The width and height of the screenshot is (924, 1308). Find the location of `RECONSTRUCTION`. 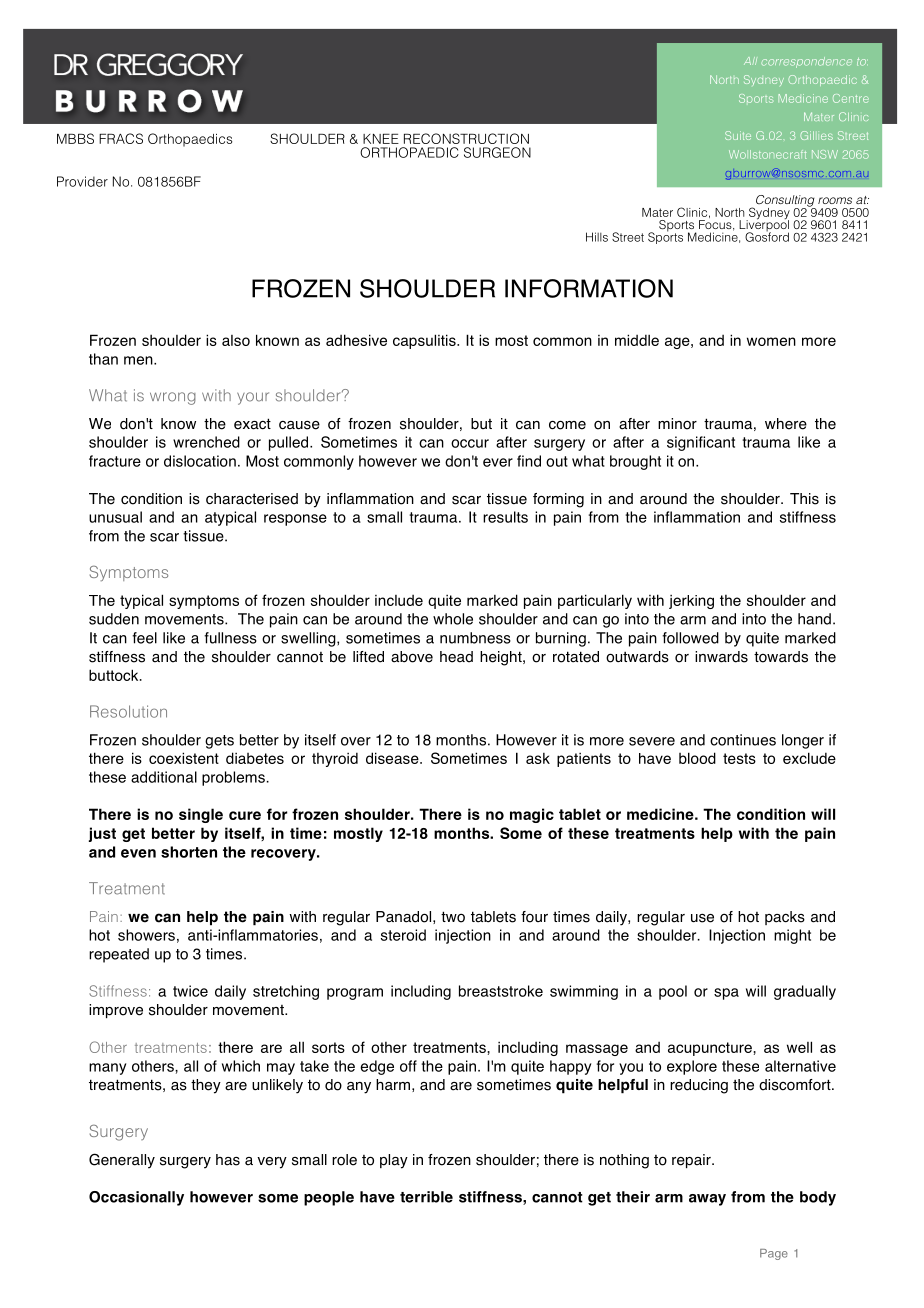

RECONSTRUCTION is located at coordinates (466, 138).
